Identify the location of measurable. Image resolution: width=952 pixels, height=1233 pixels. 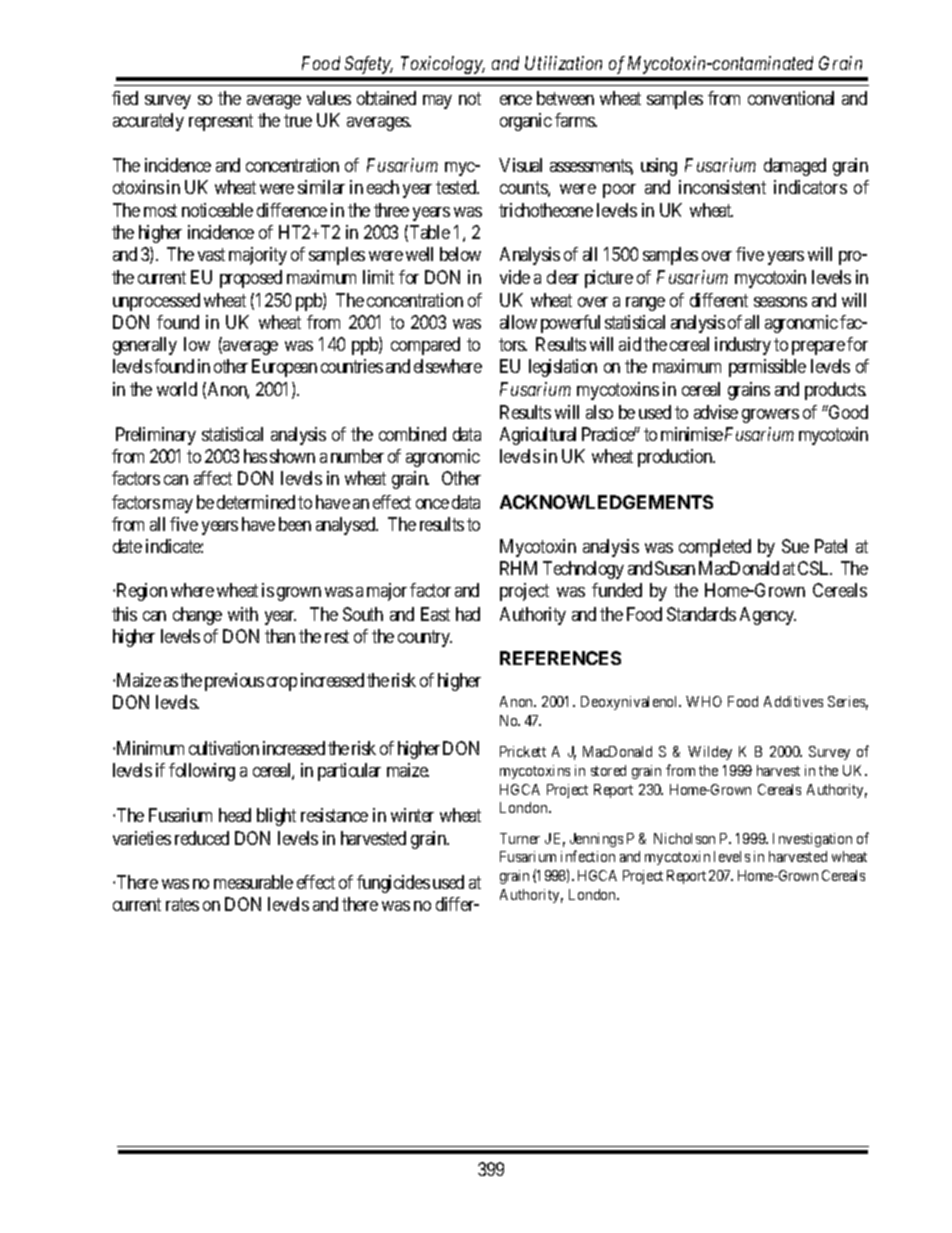
(253, 882).
